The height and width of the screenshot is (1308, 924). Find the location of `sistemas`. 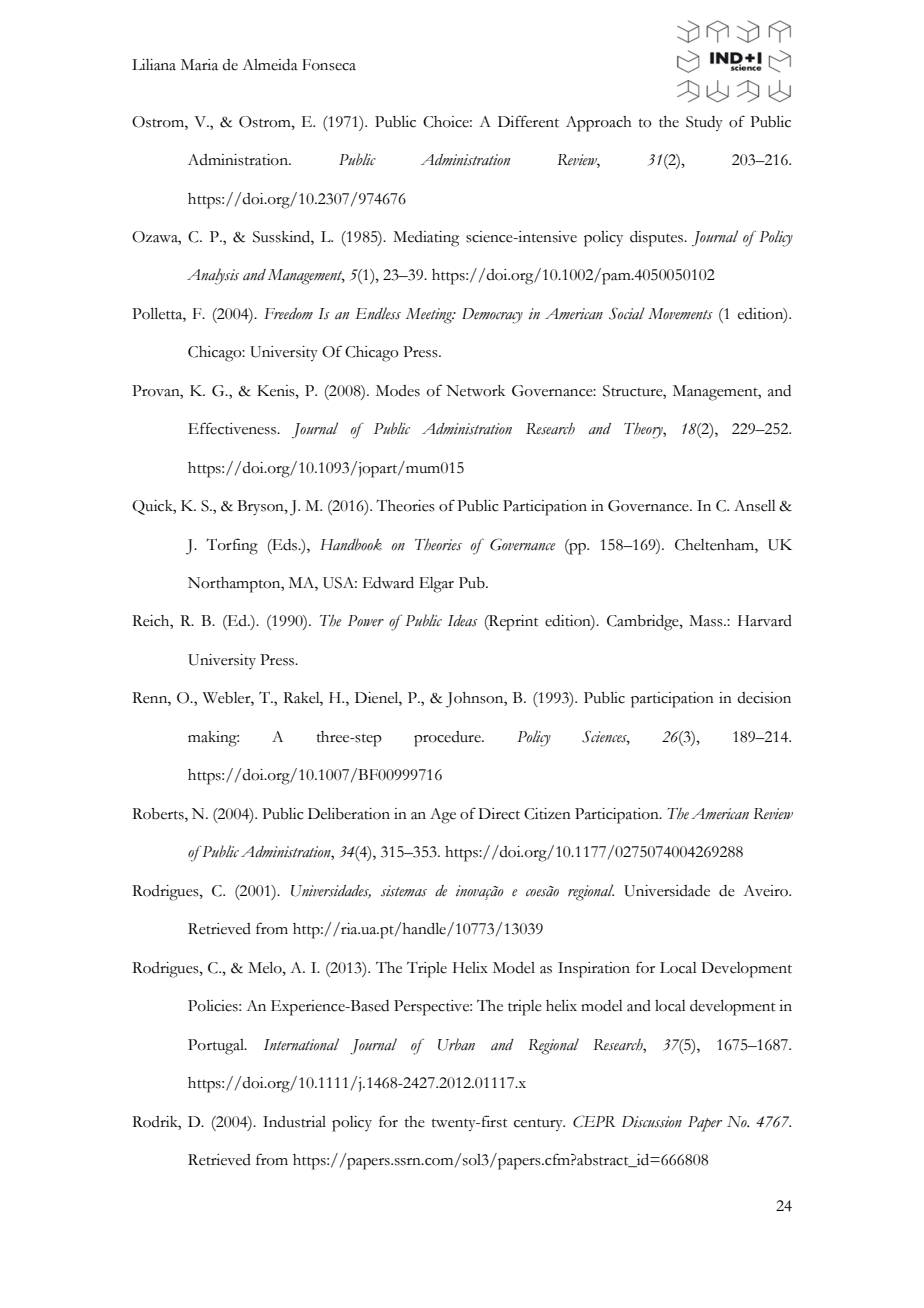

sistemas is located at coordinates (404, 891).
